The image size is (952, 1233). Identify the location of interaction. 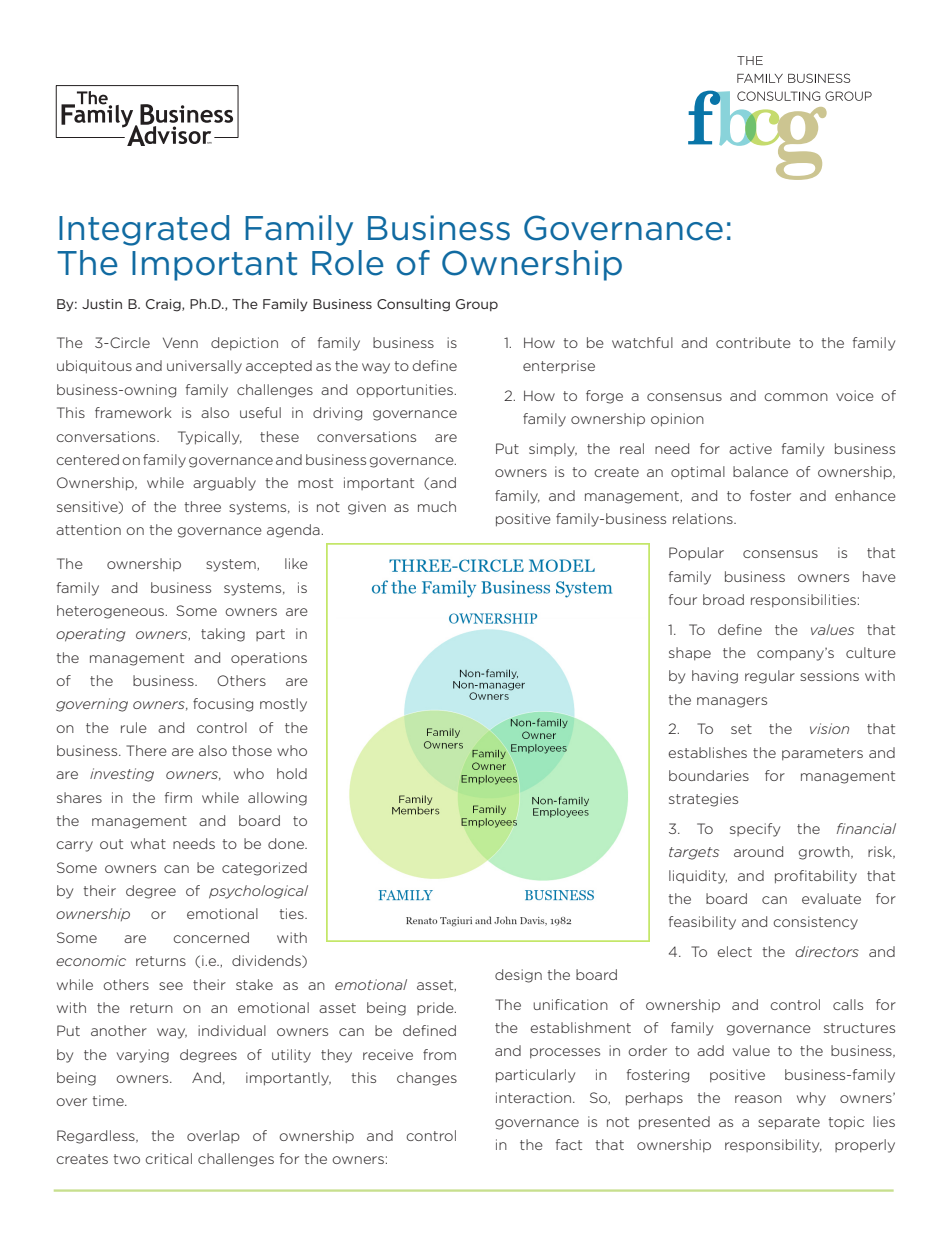
(535, 1097).
